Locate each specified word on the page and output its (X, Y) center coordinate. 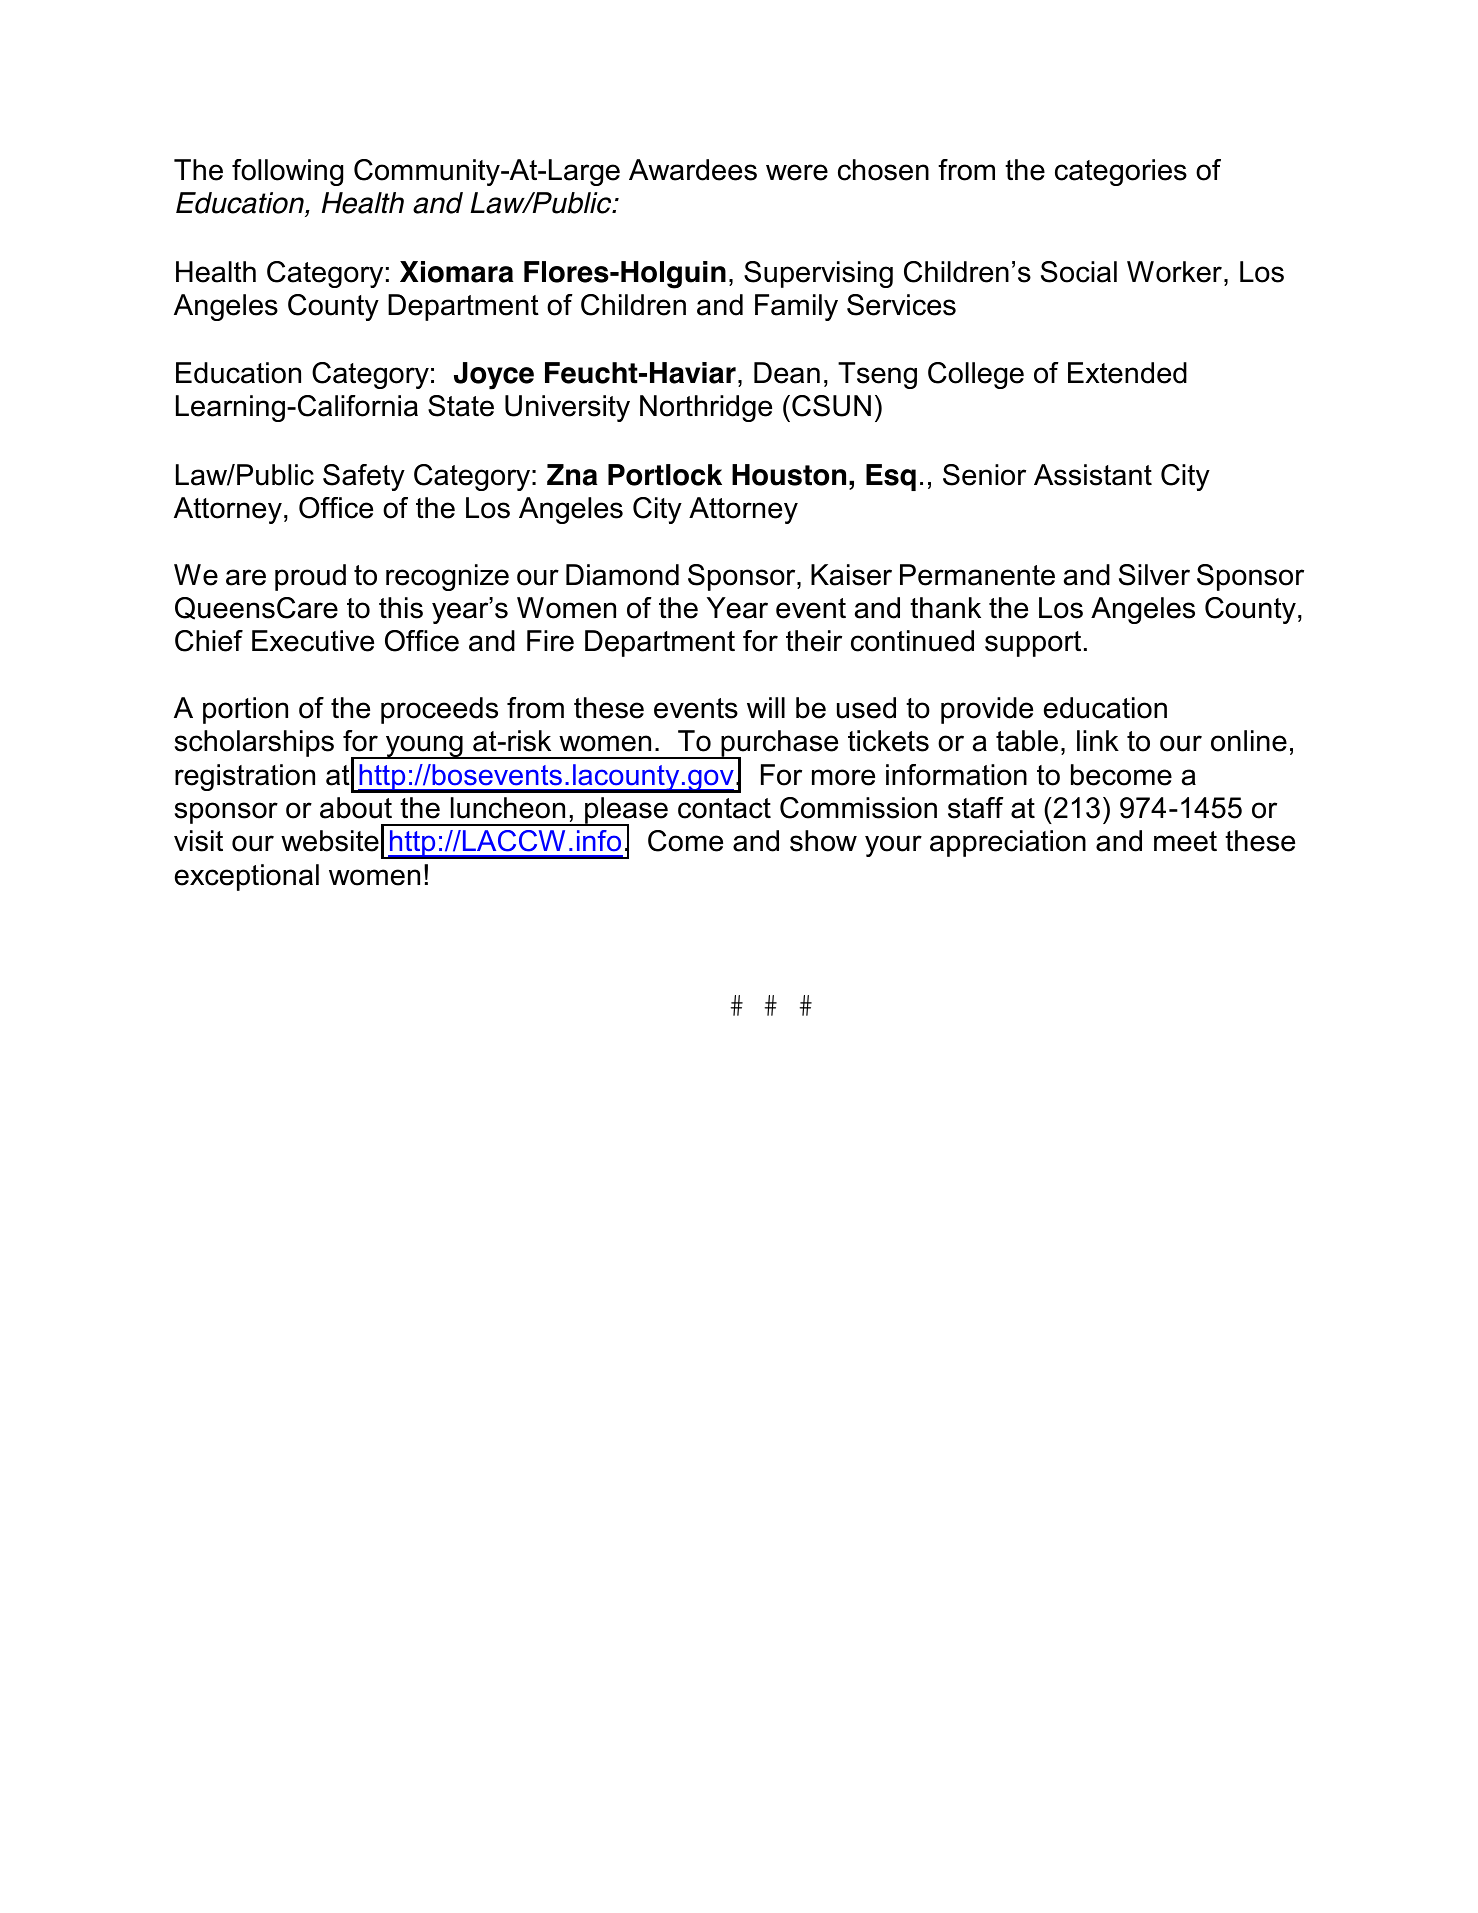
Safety (364, 477)
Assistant (1093, 475)
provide (987, 710)
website (330, 841)
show (823, 841)
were (797, 172)
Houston (789, 475)
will (766, 707)
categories (1121, 172)
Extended (1127, 373)
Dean (787, 373)
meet (1185, 841)
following (287, 172)
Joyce (494, 376)
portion (245, 710)
